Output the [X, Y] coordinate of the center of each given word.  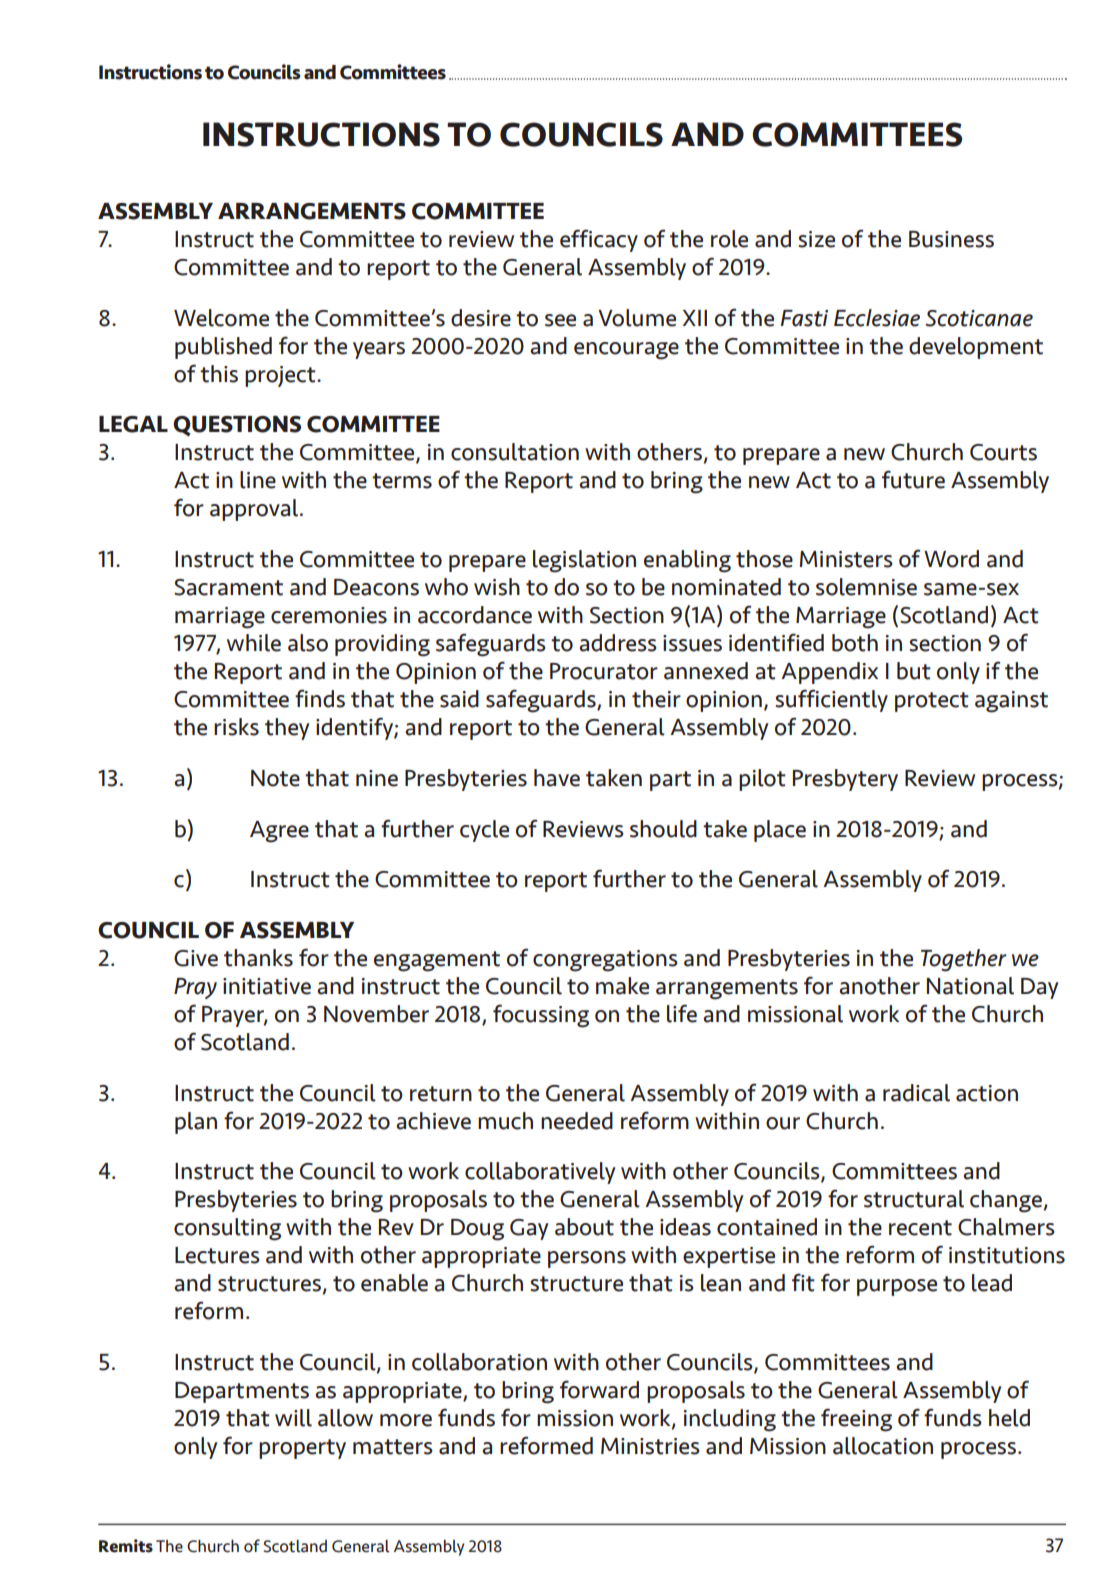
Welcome [221, 318]
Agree [279, 832]
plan [196, 1123]
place [780, 831]
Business [951, 239]
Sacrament [228, 587]
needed [577, 1121]
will [293, 1418]
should [663, 829]
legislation [584, 561]
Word [951, 559]
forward [599, 1389]
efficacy [599, 240]
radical [916, 1093]
